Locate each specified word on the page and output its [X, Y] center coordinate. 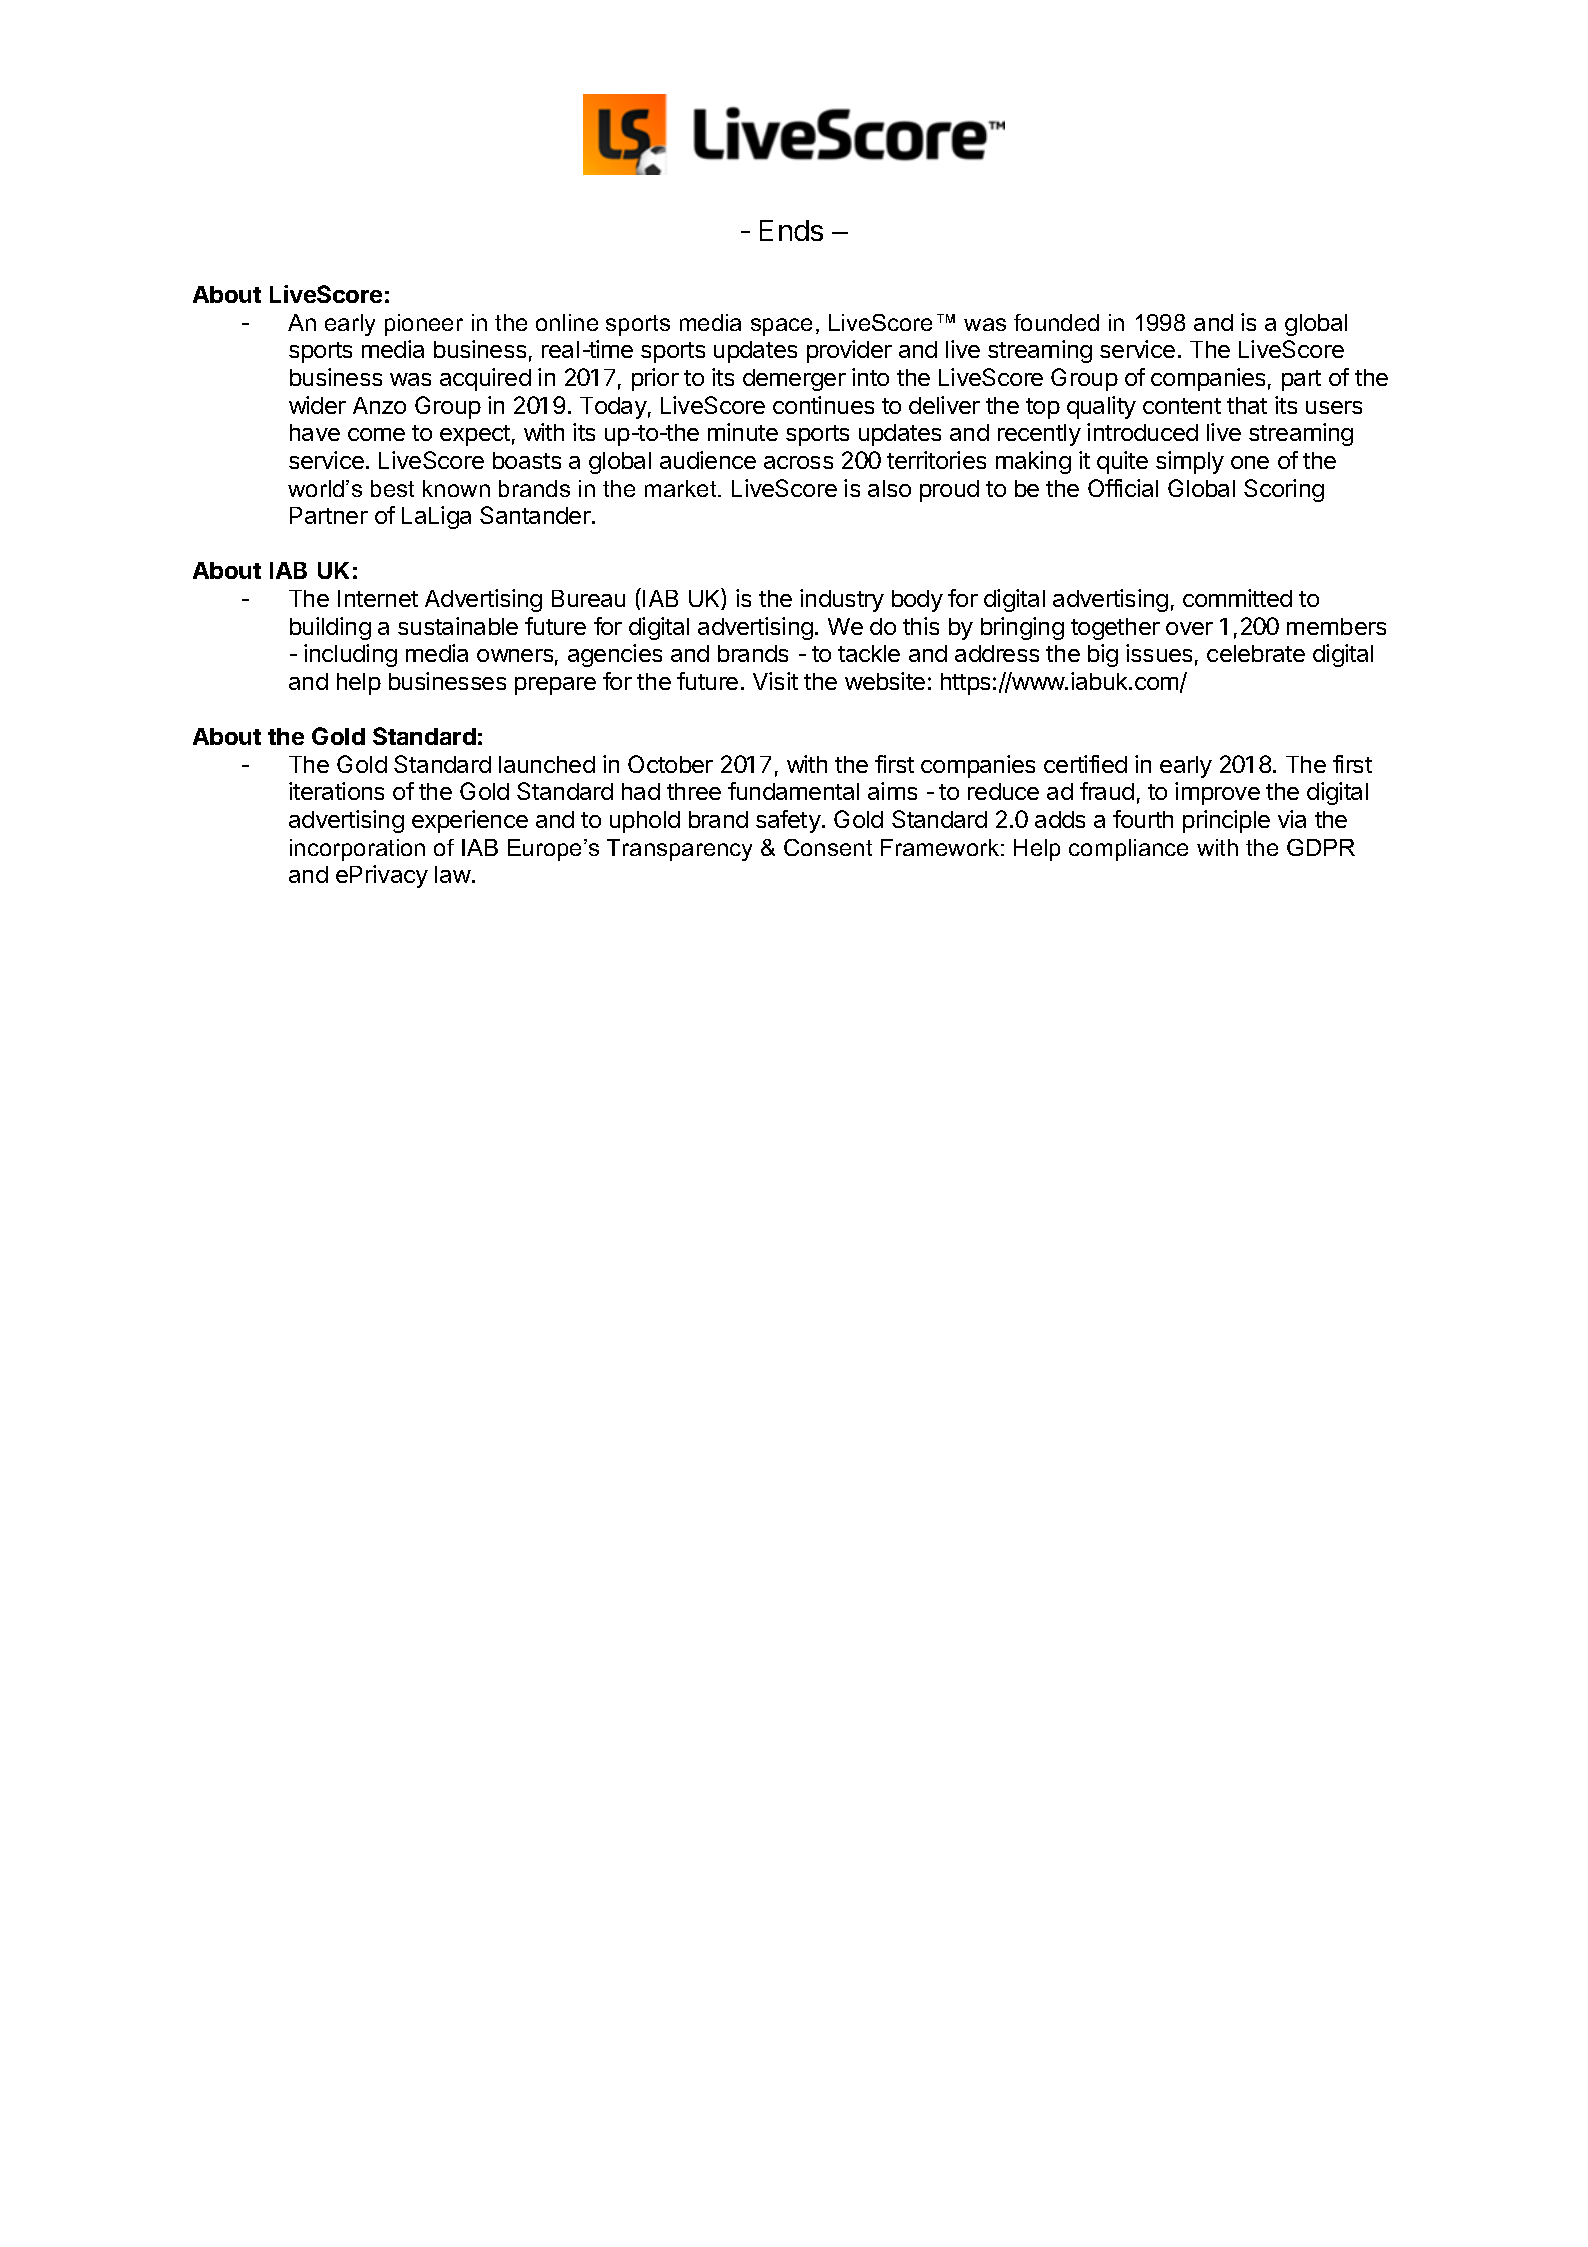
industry [842, 600]
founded [1056, 322]
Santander [536, 515]
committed [1237, 598]
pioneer [424, 325]
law [453, 874]
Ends [791, 230]
